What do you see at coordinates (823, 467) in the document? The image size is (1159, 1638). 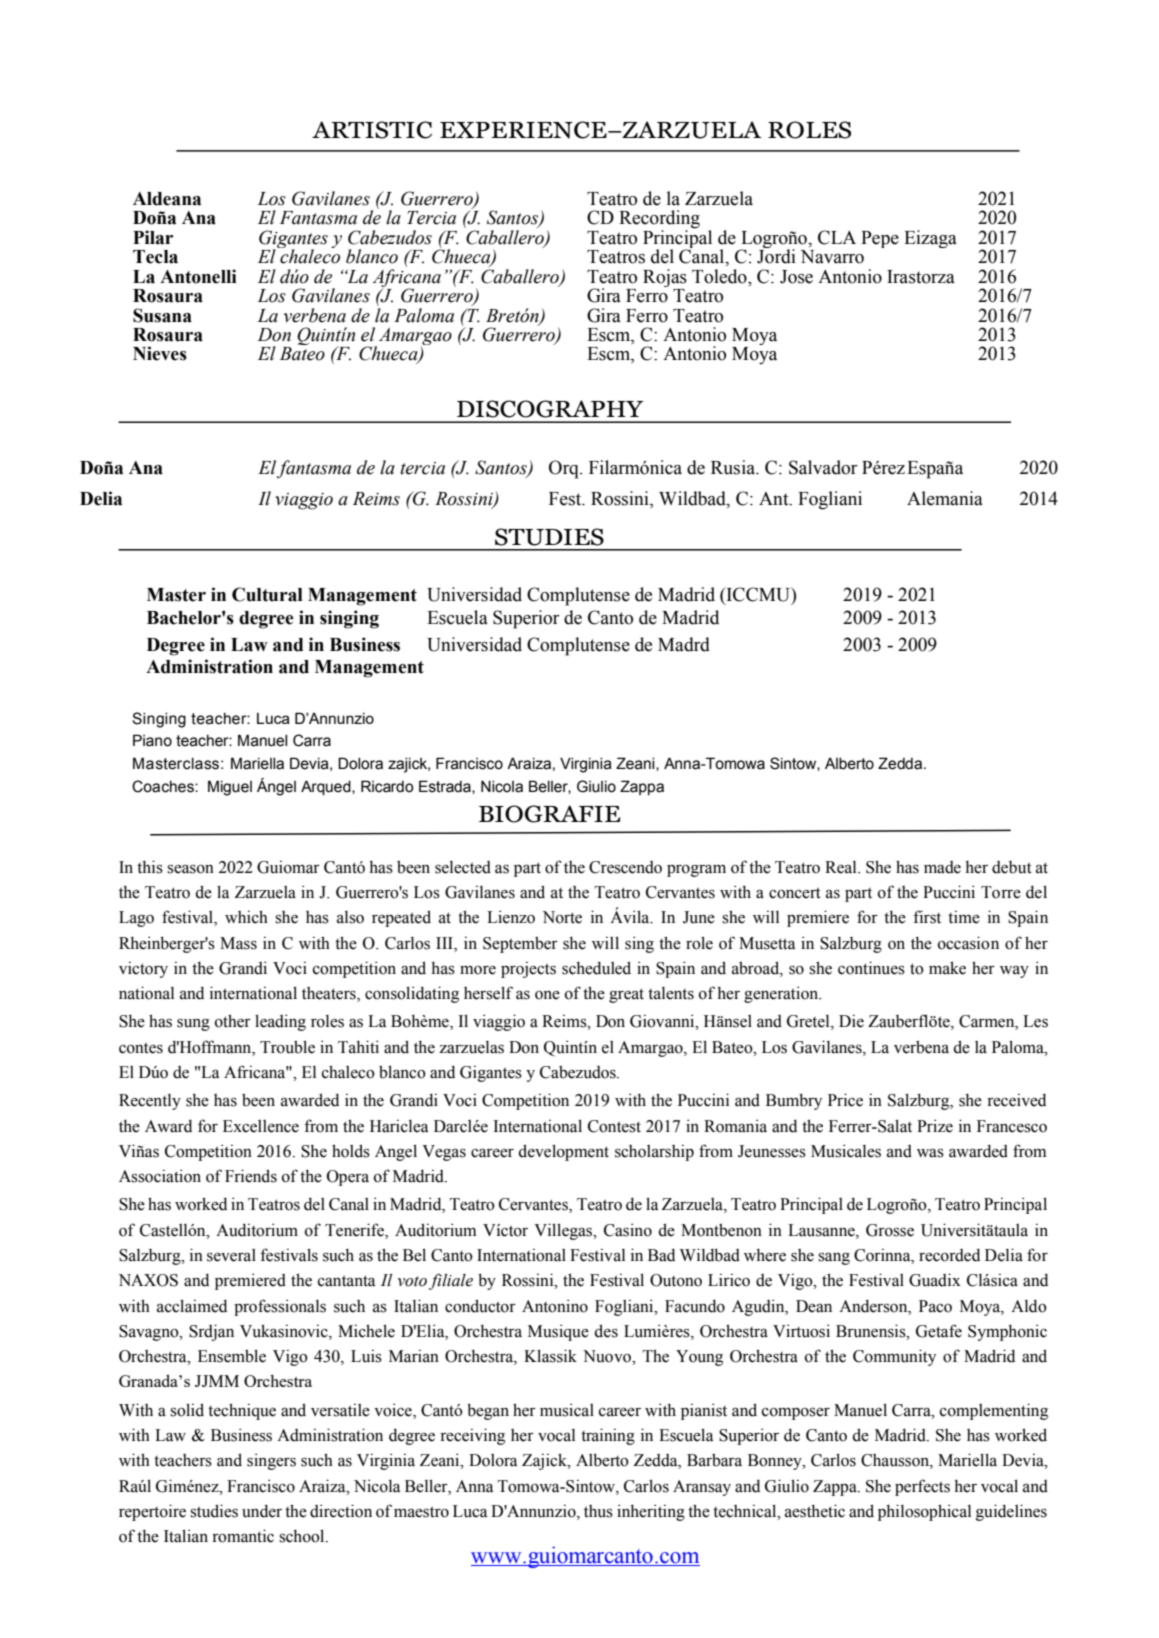 I see `Salvador` at bounding box center [823, 467].
